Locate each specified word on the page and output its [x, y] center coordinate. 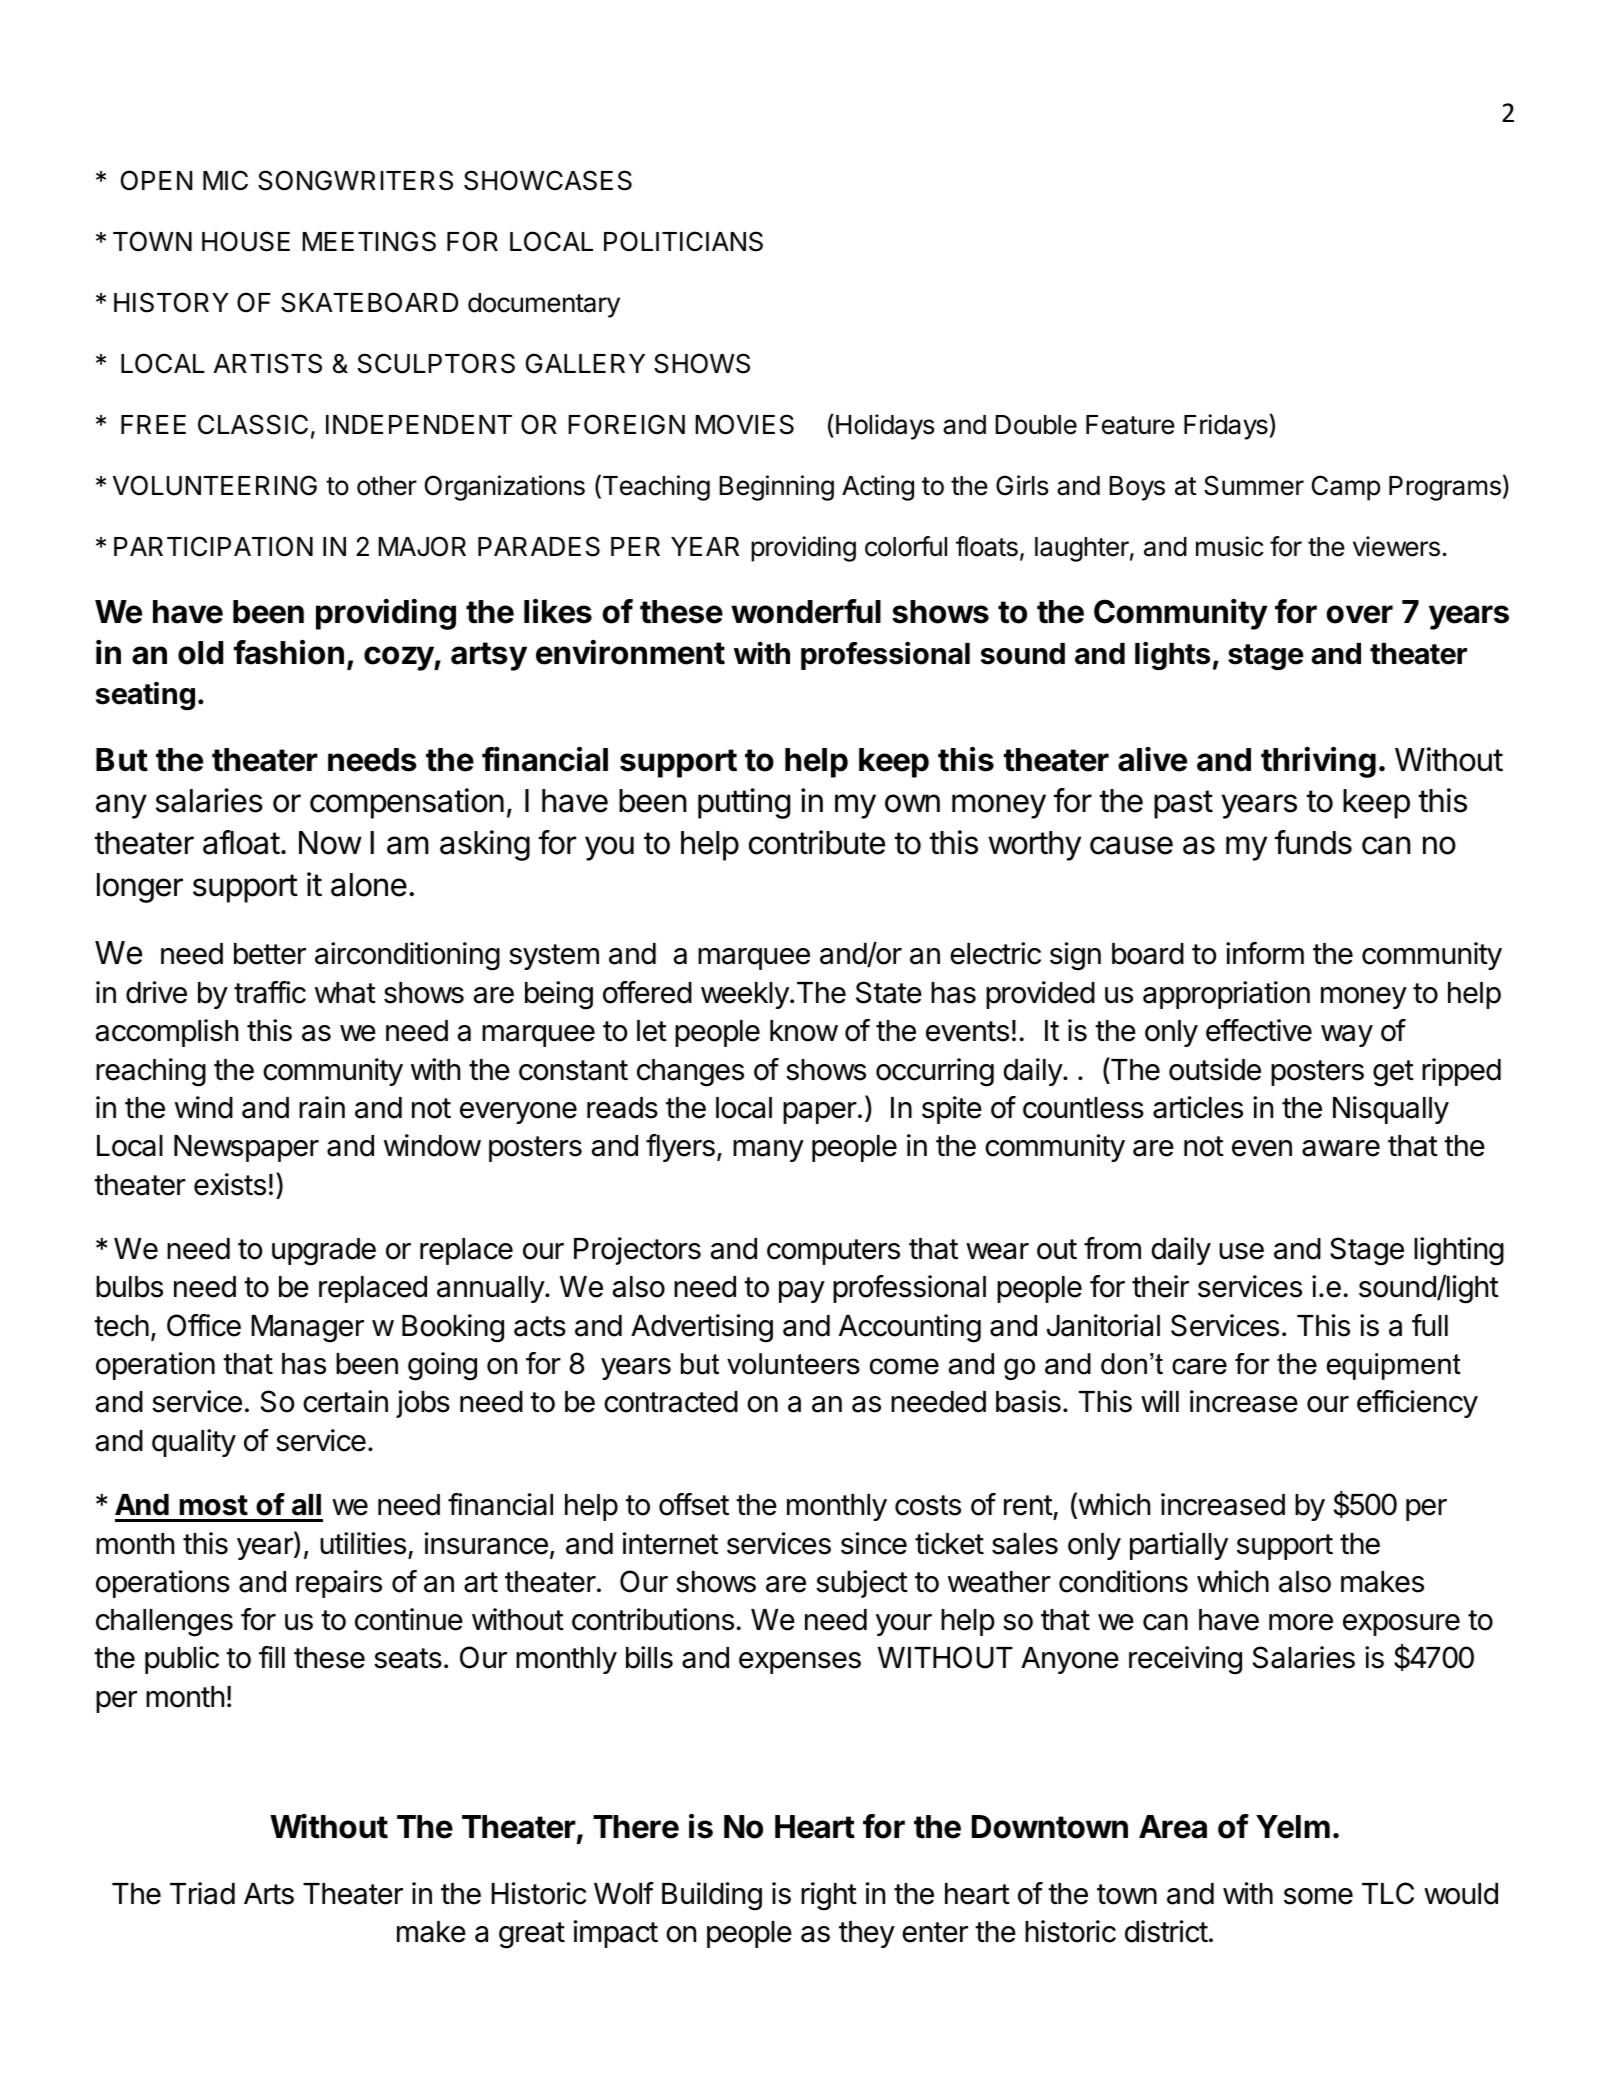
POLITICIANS [683, 241]
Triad [202, 1893]
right [829, 1896]
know [804, 1031]
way [1347, 1036]
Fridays [1227, 427]
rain [322, 1107]
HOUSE [246, 241]
